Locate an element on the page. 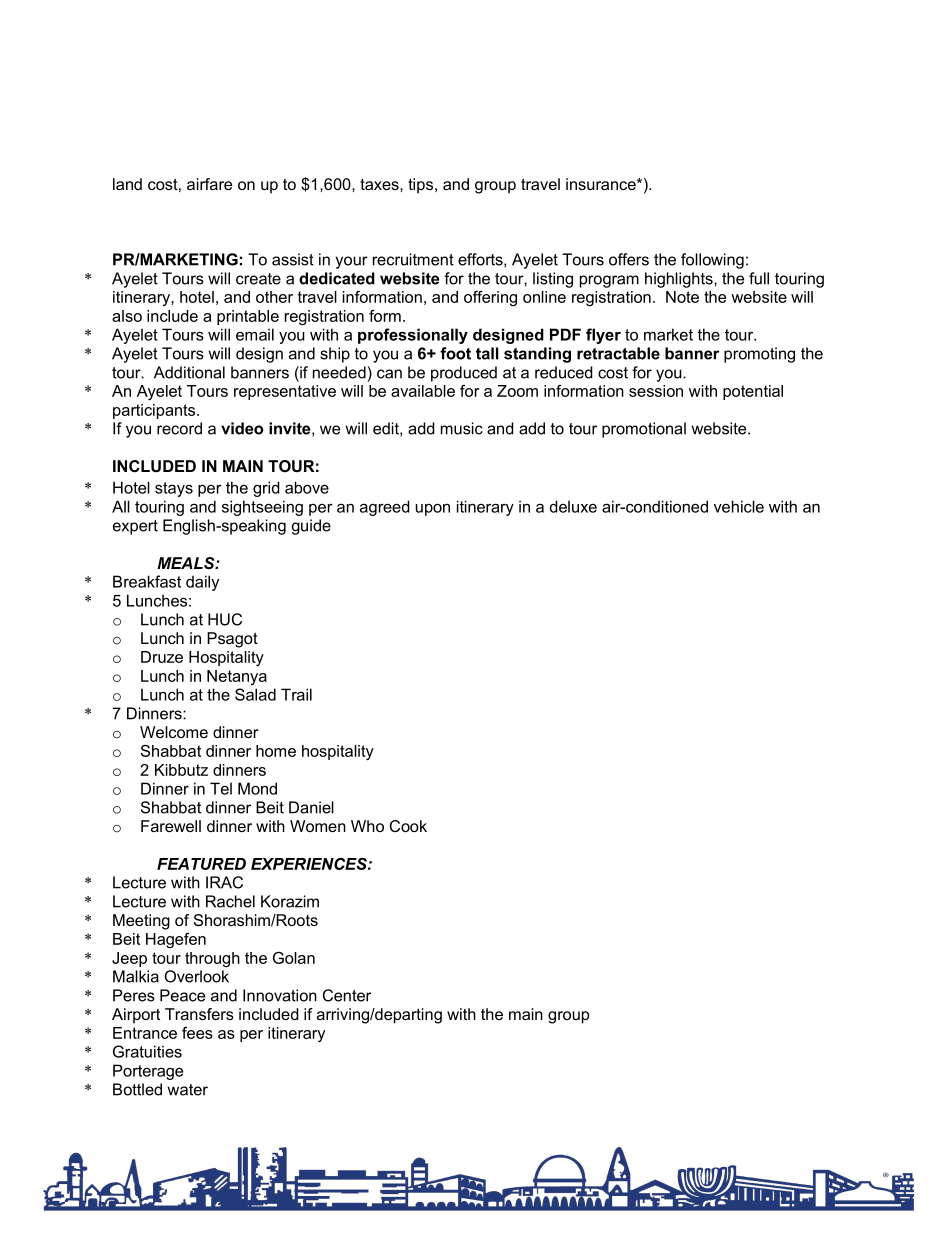 This page has width=952, height=1233. promotional is located at coordinates (644, 430).
